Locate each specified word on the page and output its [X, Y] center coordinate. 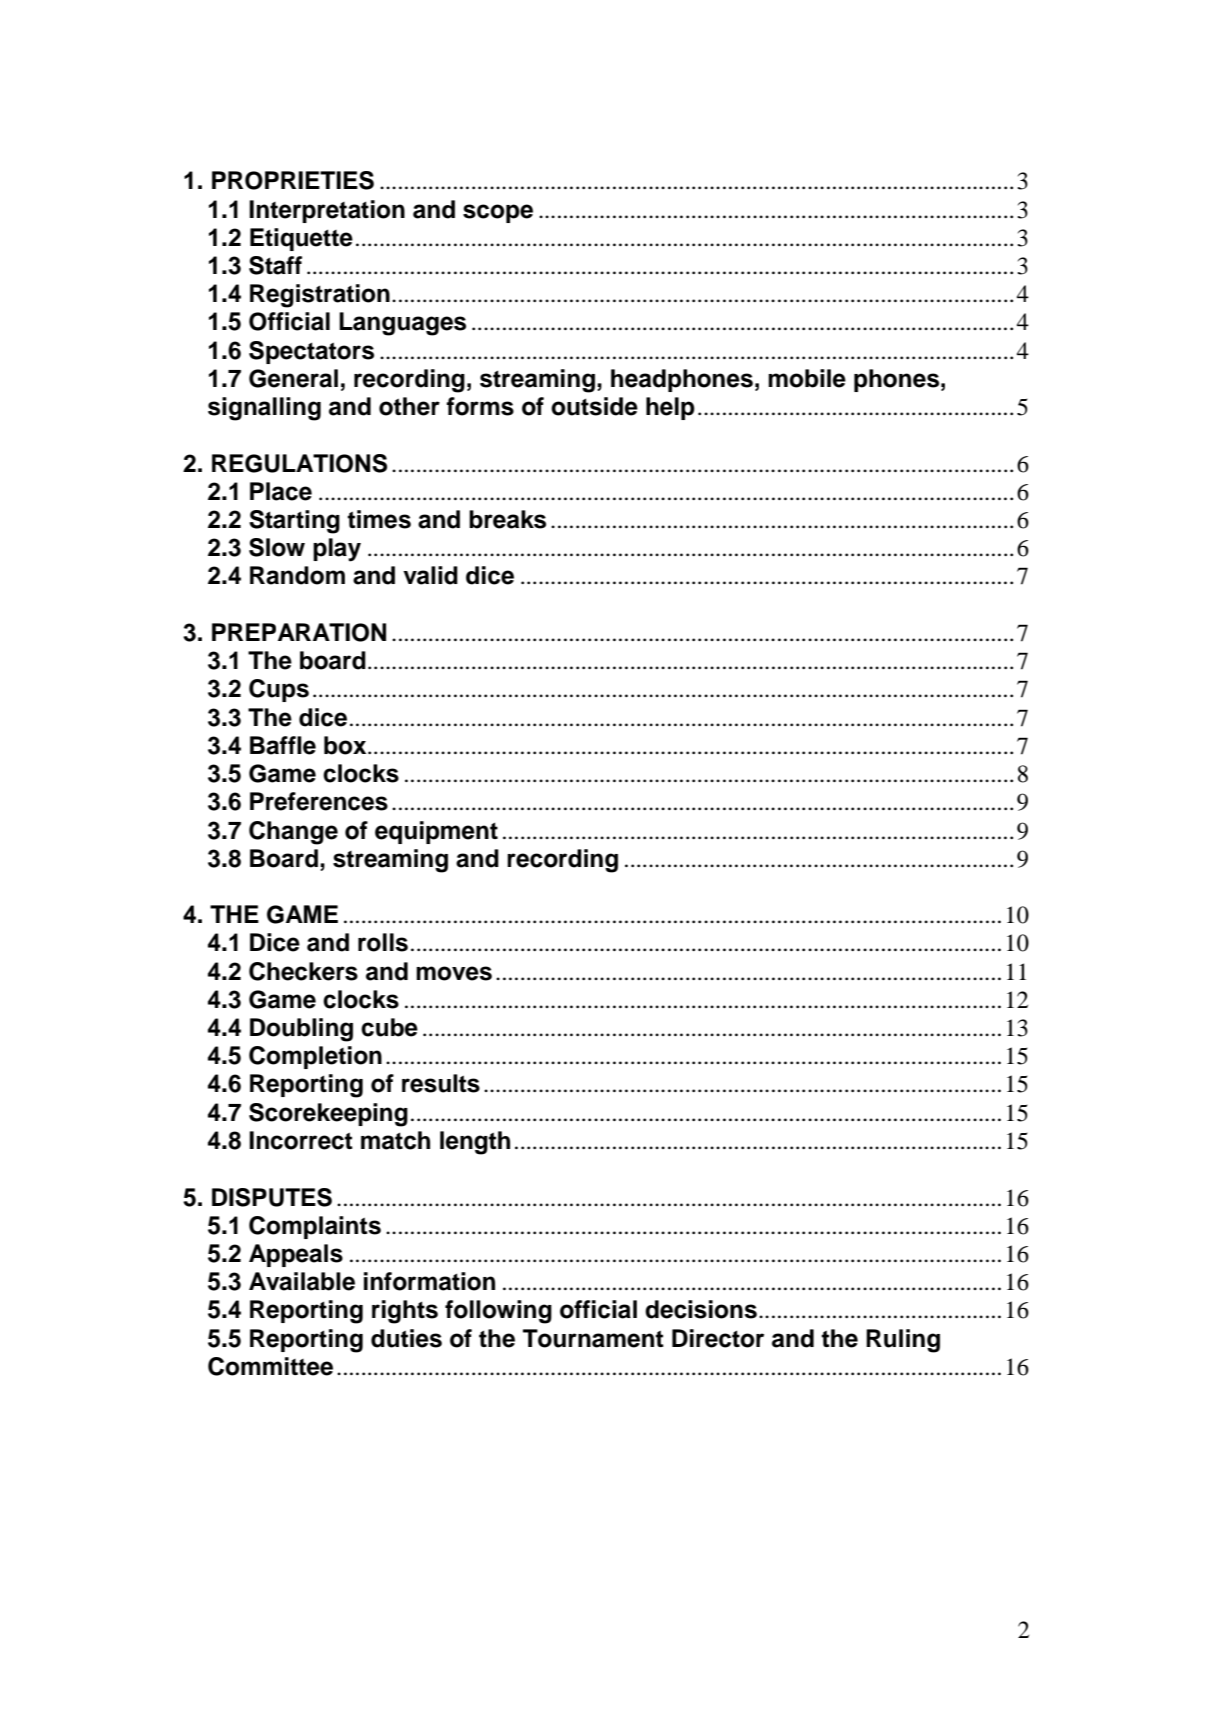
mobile [807, 378]
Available [302, 1281]
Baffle [283, 745]
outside [594, 406]
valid [430, 575]
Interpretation [327, 211]
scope [498, 213]
